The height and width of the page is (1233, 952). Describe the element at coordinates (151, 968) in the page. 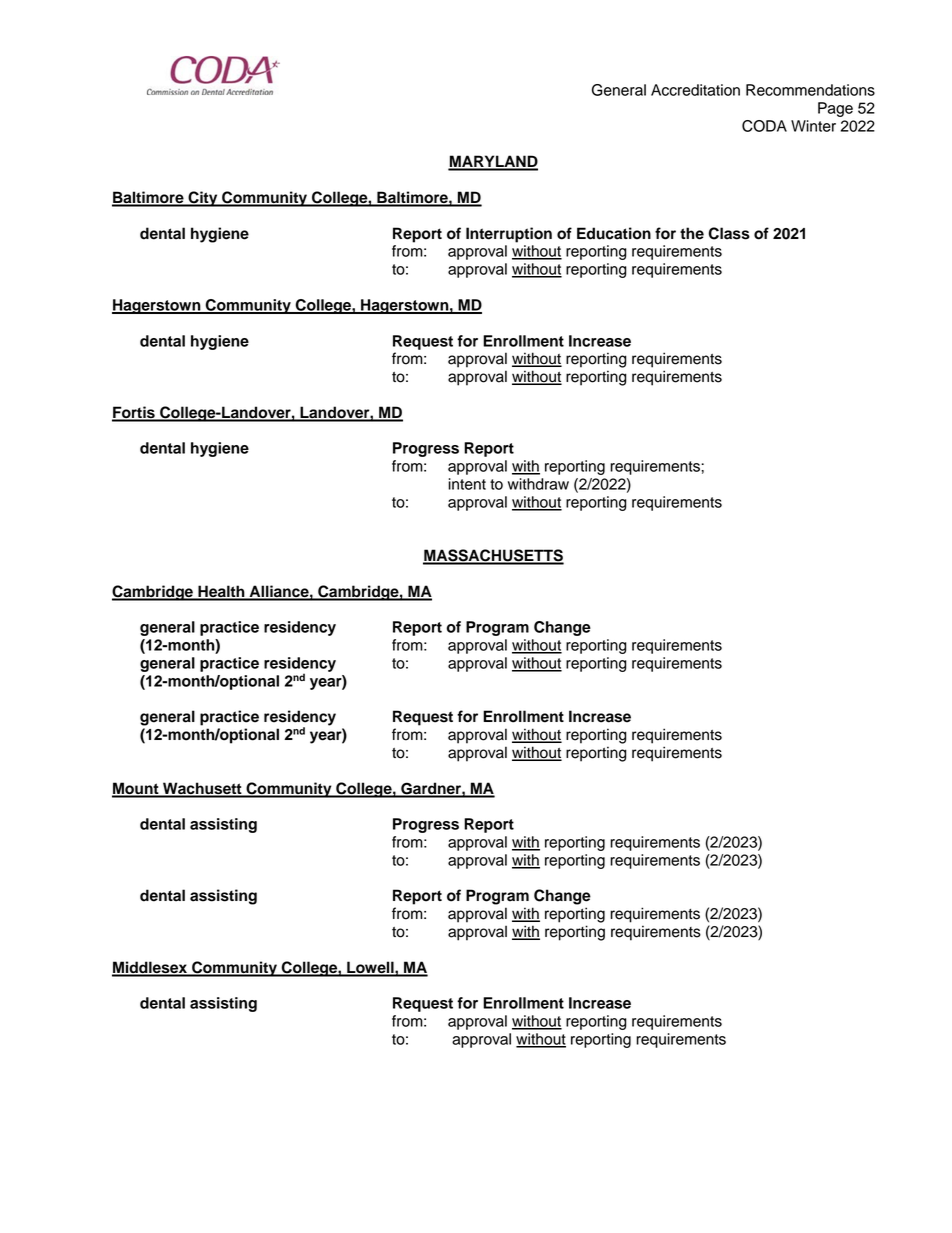

I see `Middlesex` at that location.
